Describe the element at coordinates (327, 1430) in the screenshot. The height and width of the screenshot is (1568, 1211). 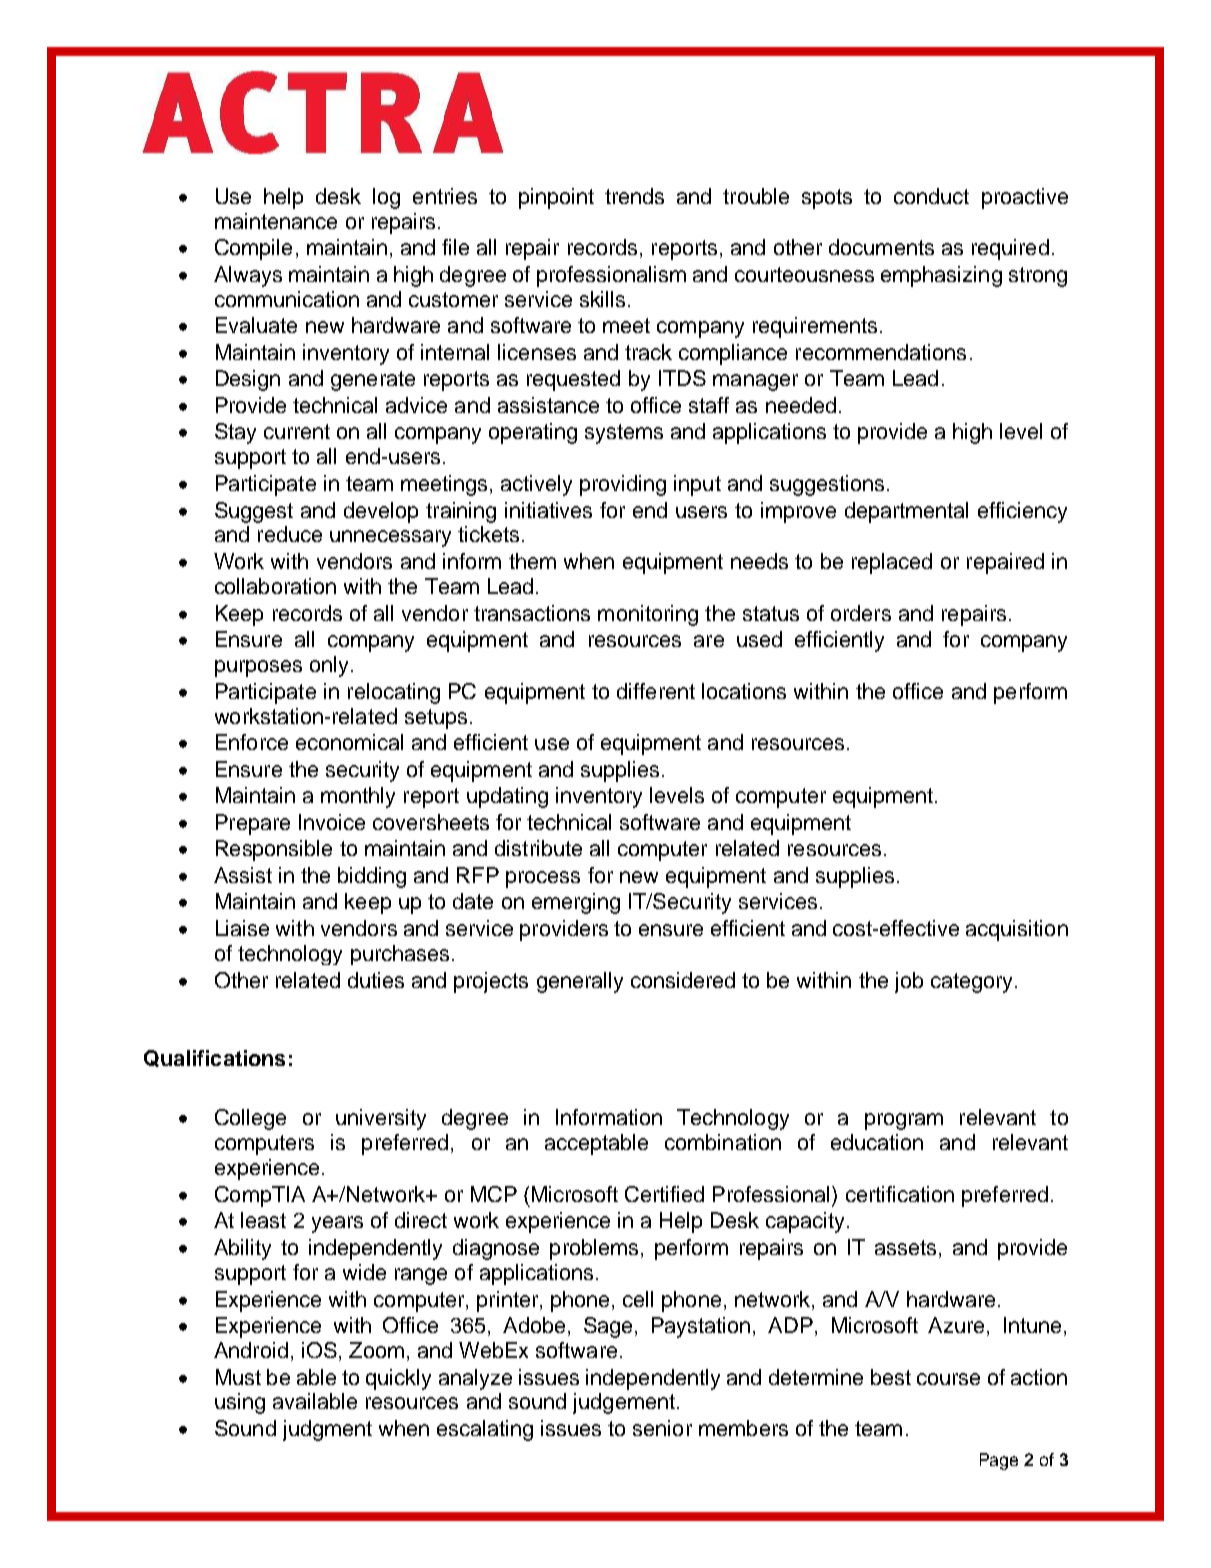
I see `judgment` at that location.
